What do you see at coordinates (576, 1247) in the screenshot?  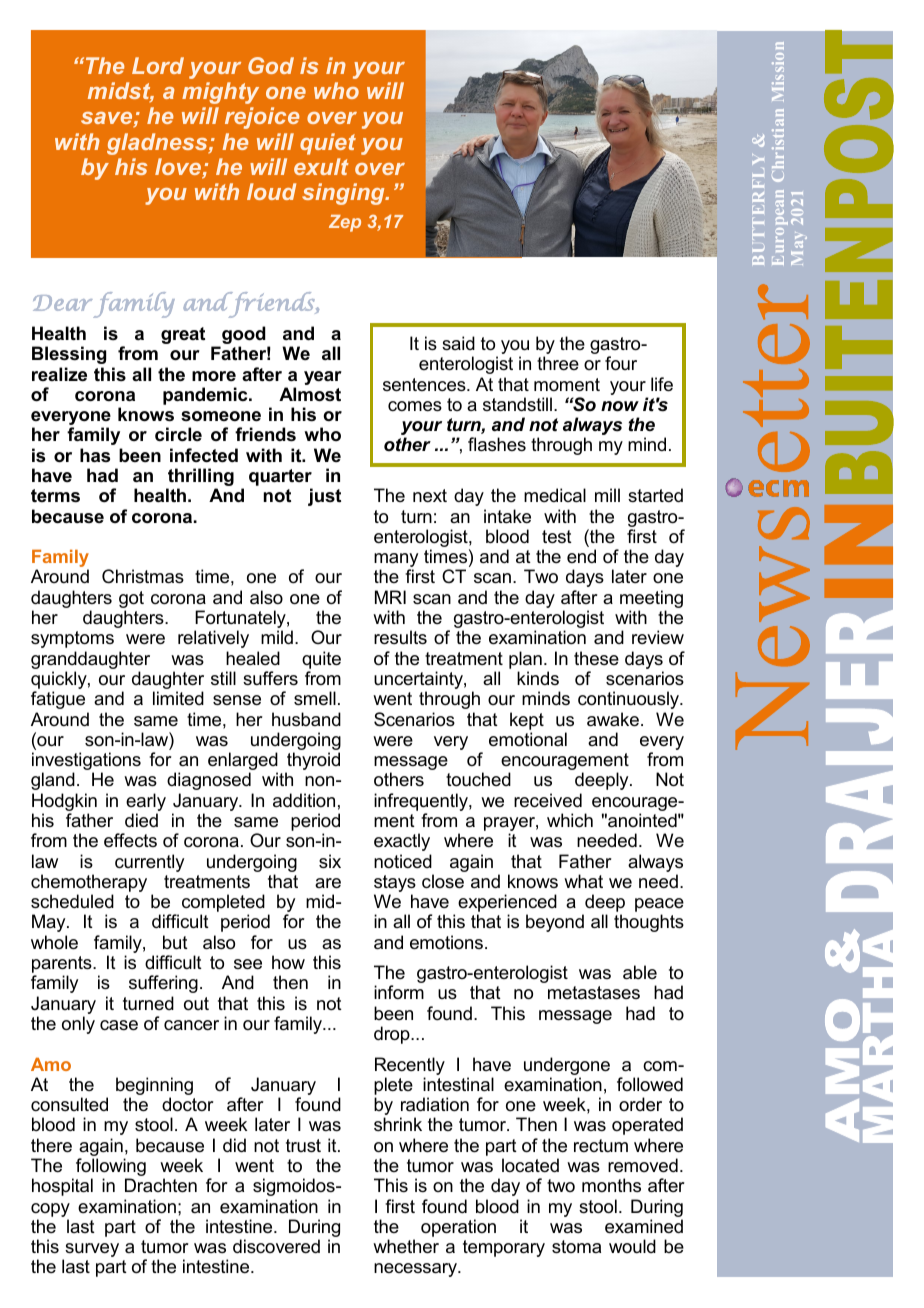 I see `stoma` at bounding box center [576, 1247].
